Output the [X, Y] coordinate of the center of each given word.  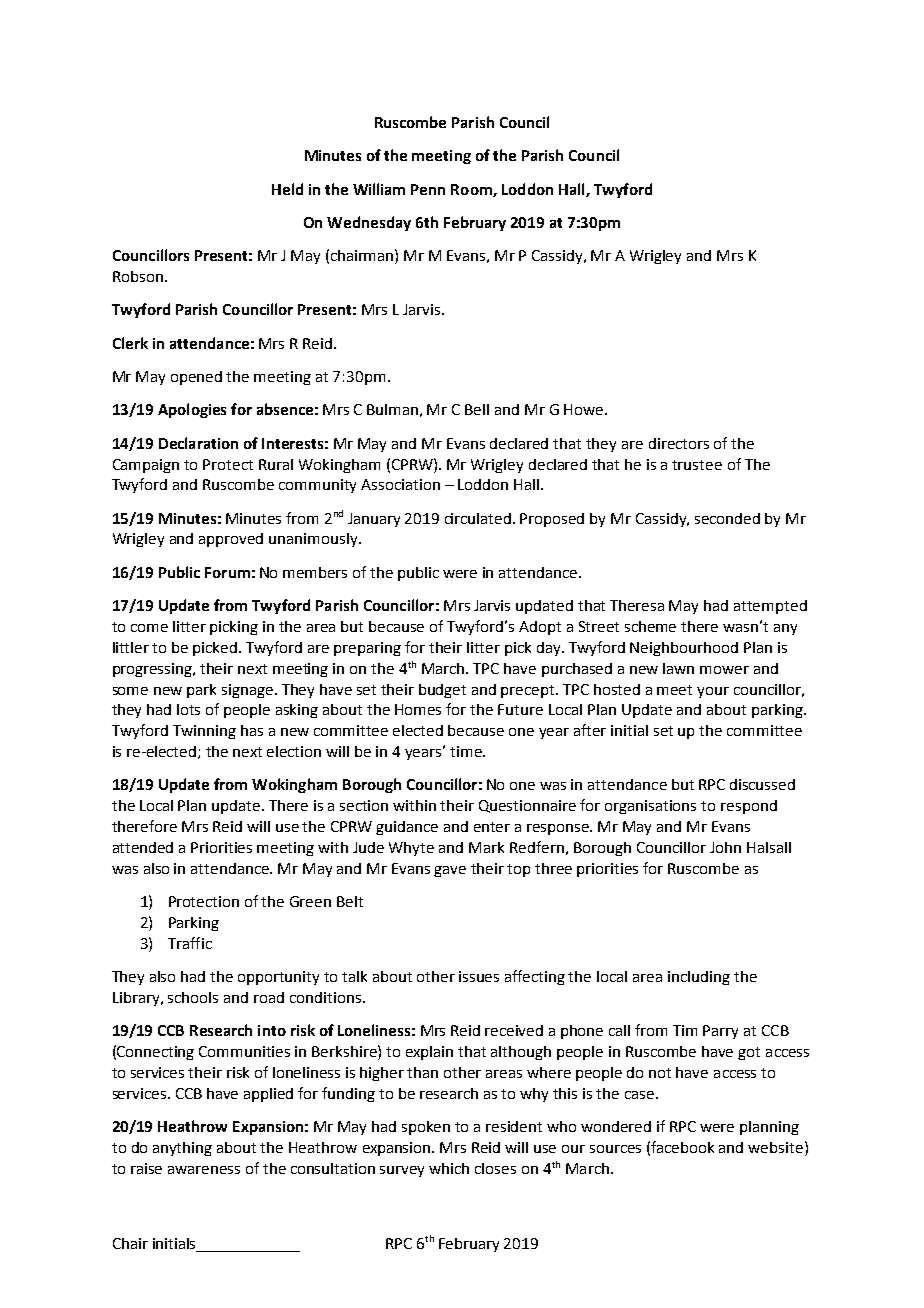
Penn [428, 189]
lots [188, 709]
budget [442, 691]
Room [472, 190]
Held [287, 189]
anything [182, 1149]
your [713, 692]
